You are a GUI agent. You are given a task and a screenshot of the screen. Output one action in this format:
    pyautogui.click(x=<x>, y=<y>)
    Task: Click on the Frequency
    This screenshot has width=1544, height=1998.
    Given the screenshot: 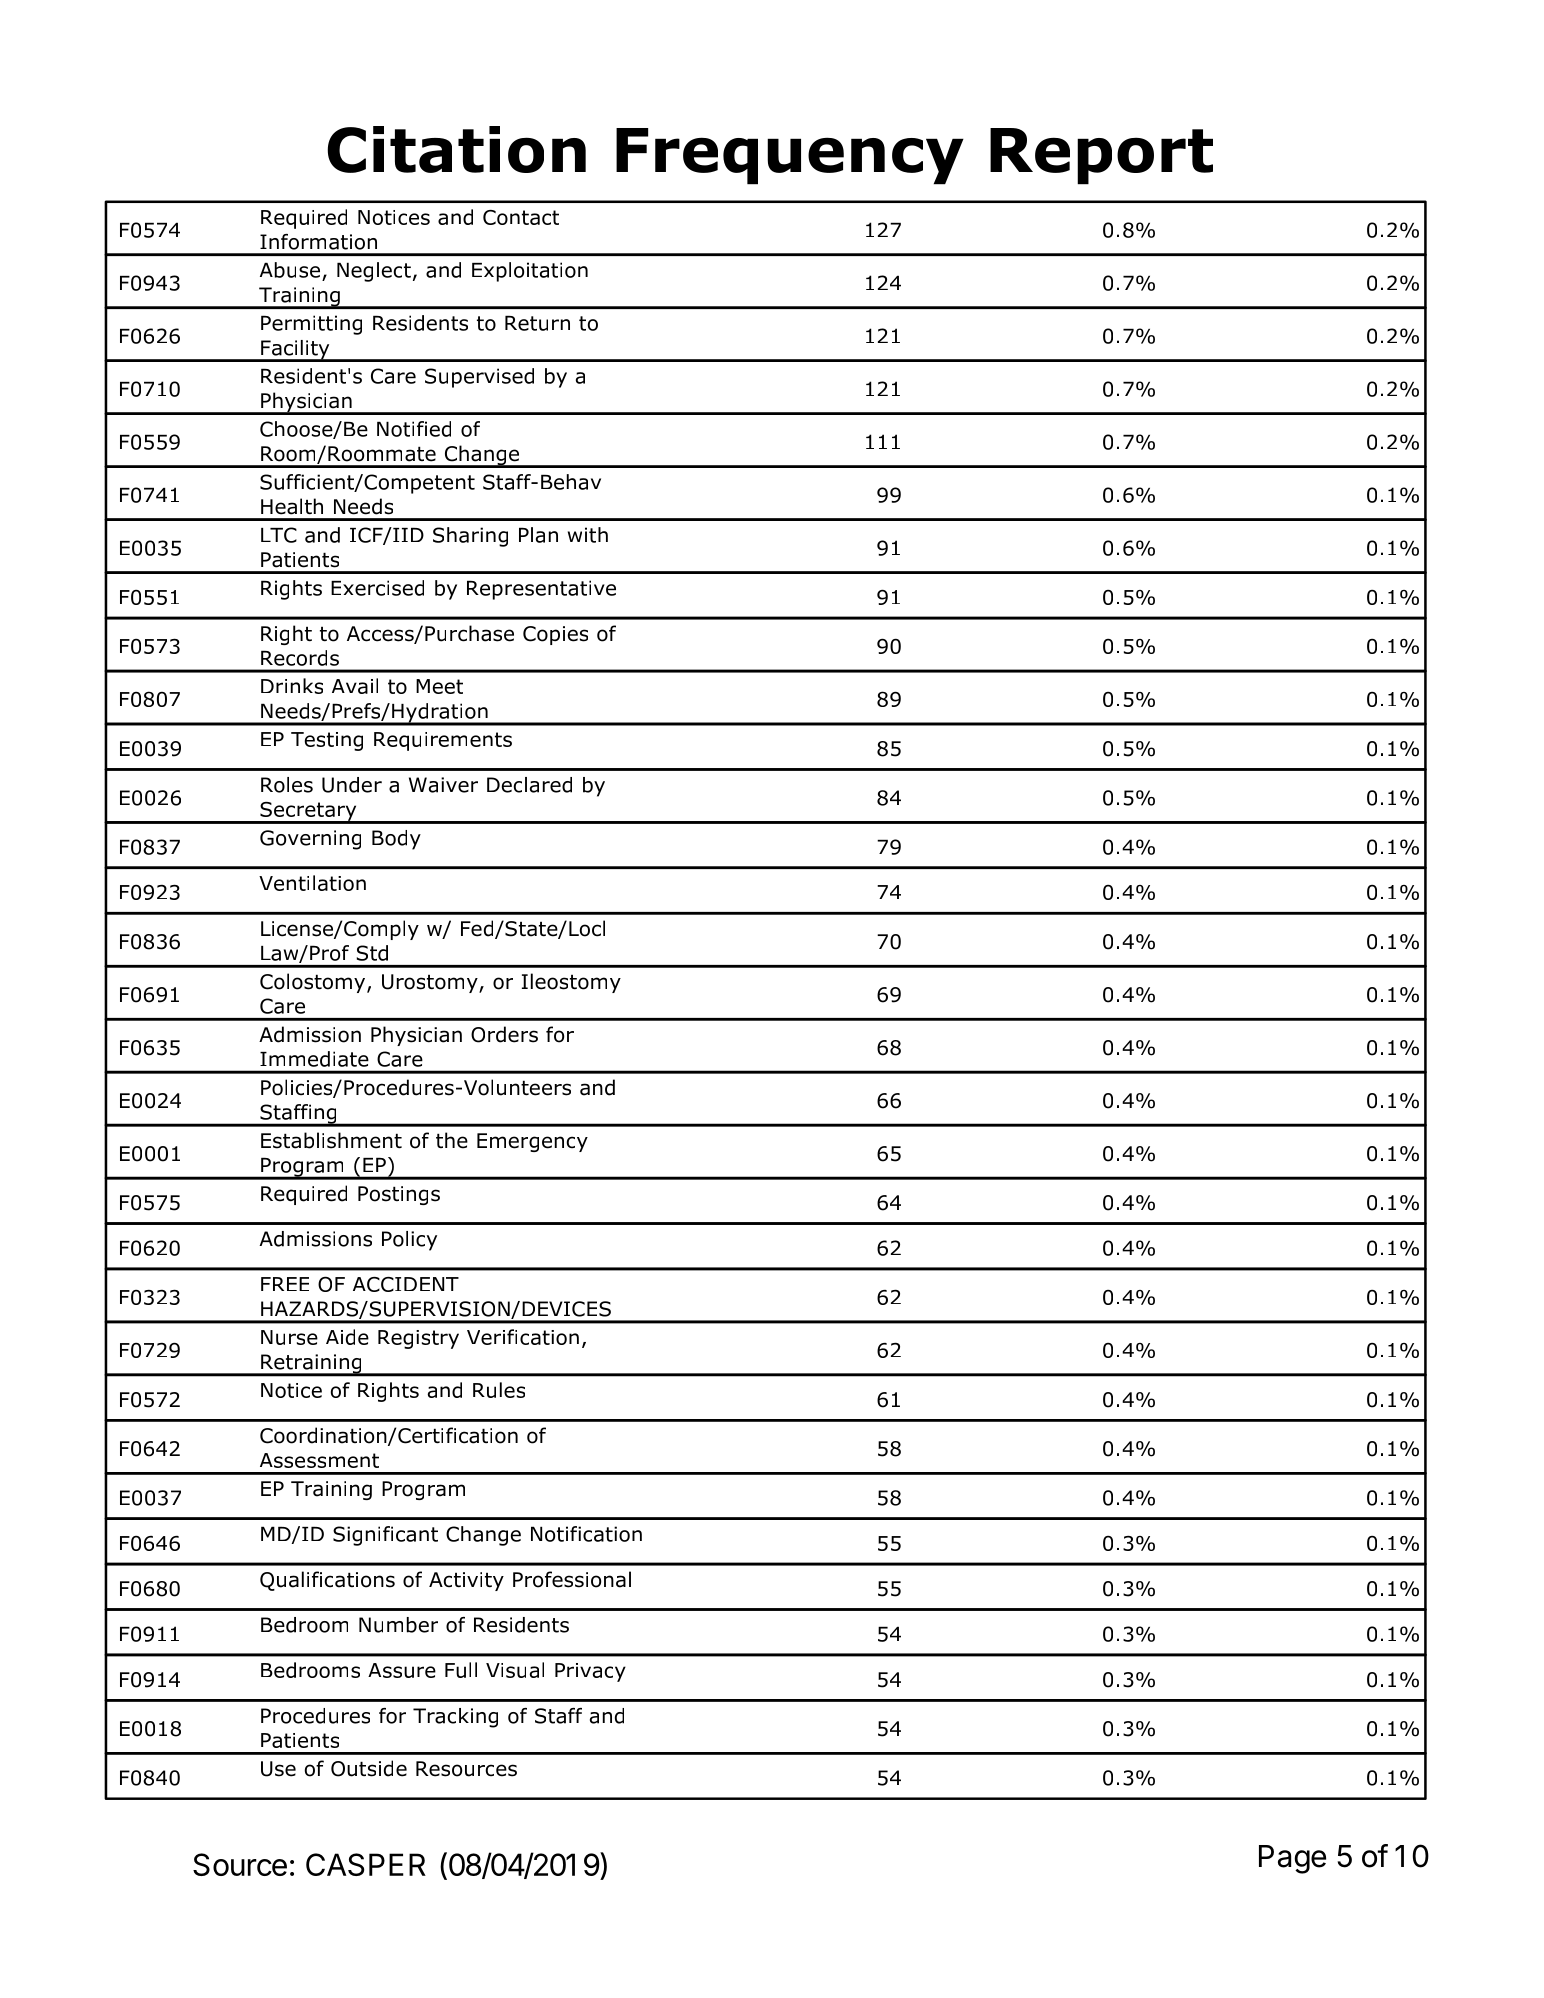 What is the action you would take?
    pyautogui.click(x=790, y=156)
